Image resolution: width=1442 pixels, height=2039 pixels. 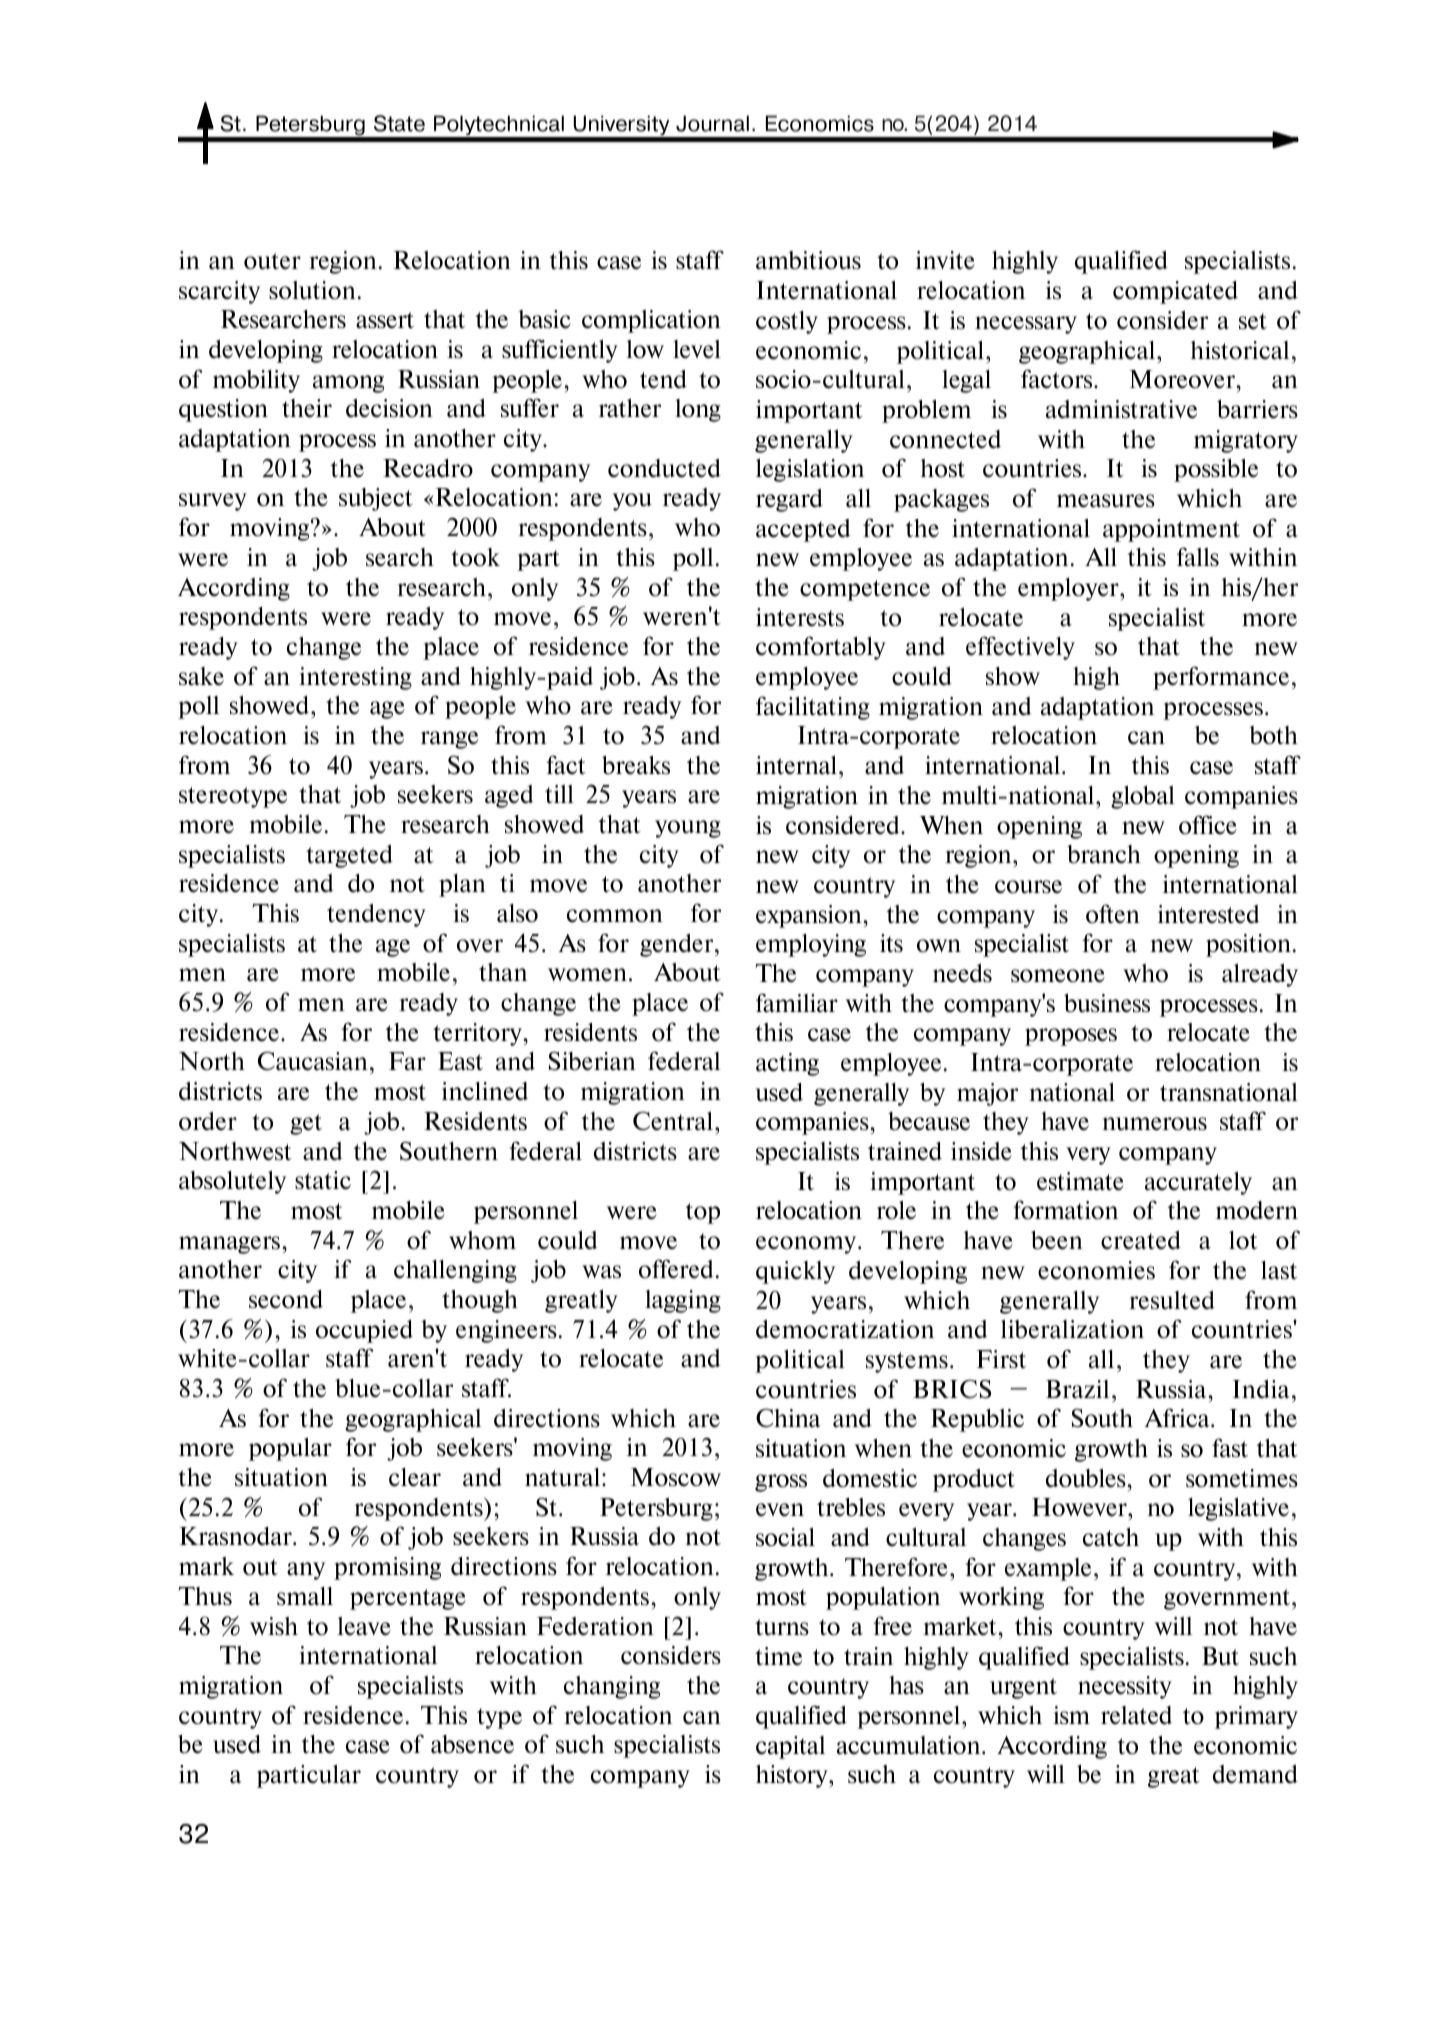 What do you see at coordinates (364, 1626) in the screenshot?
I see `leave` at bounding box center [364, 1626].
